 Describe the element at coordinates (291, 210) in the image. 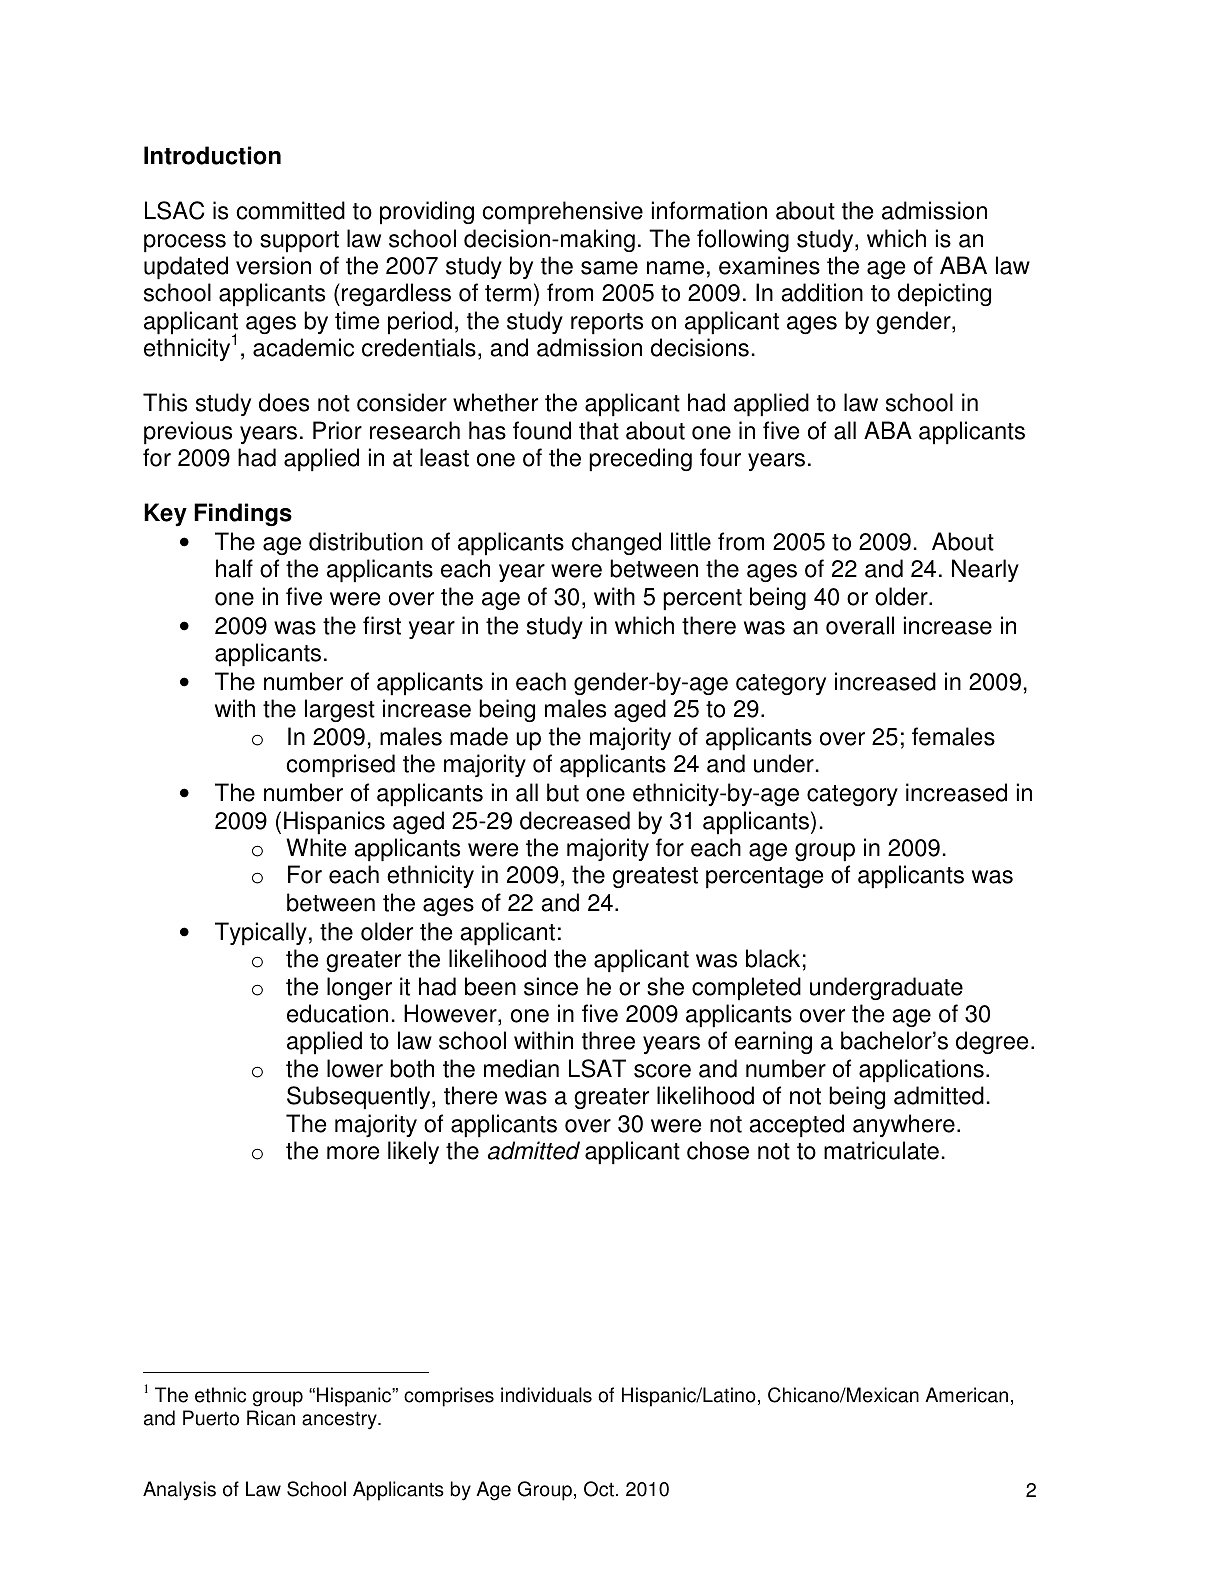

I see `committed` at that location.
